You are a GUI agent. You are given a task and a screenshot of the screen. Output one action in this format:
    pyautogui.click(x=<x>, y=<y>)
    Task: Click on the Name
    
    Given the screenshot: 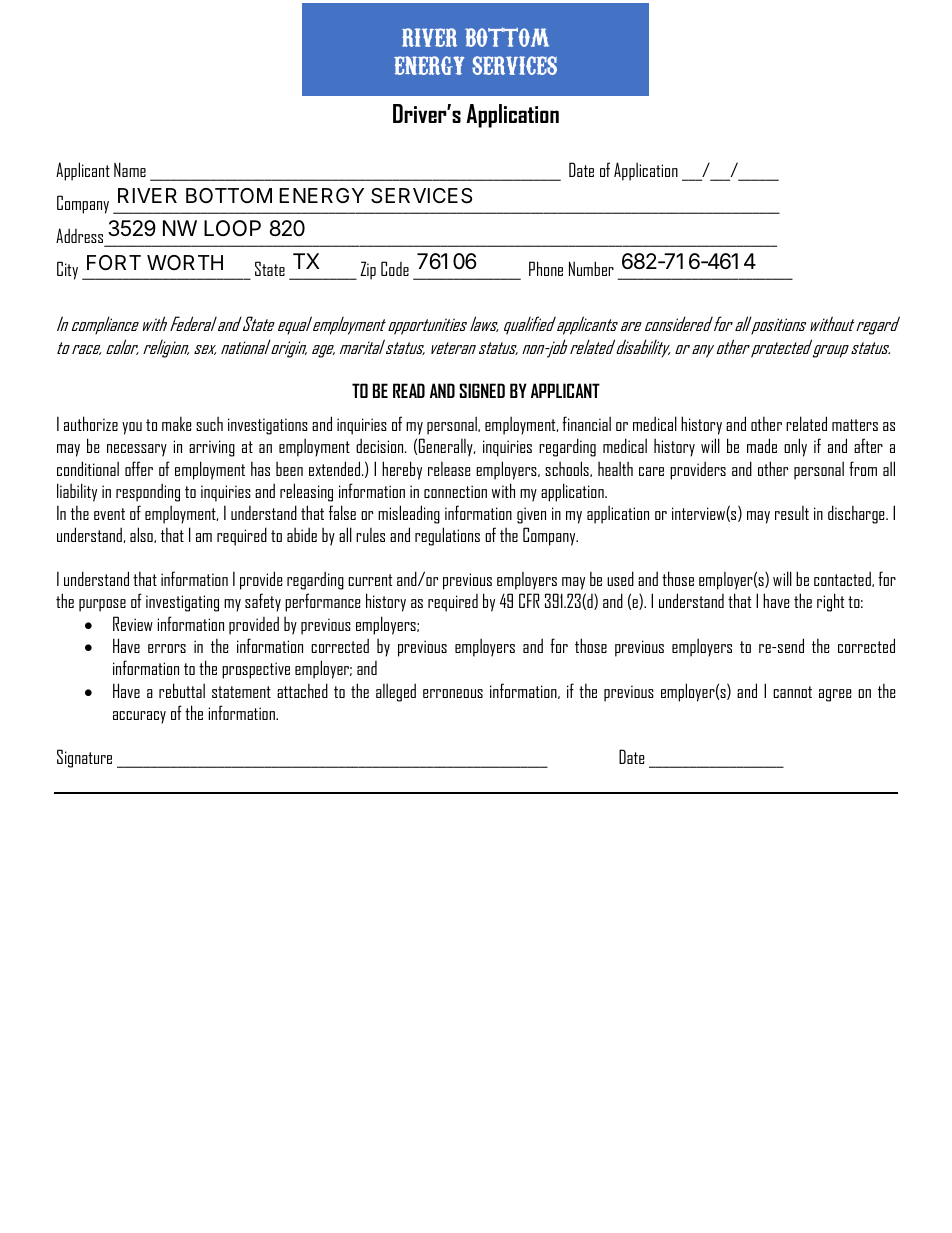 What is the action you would take?
    pyautogui.click(x=130, y=169)
